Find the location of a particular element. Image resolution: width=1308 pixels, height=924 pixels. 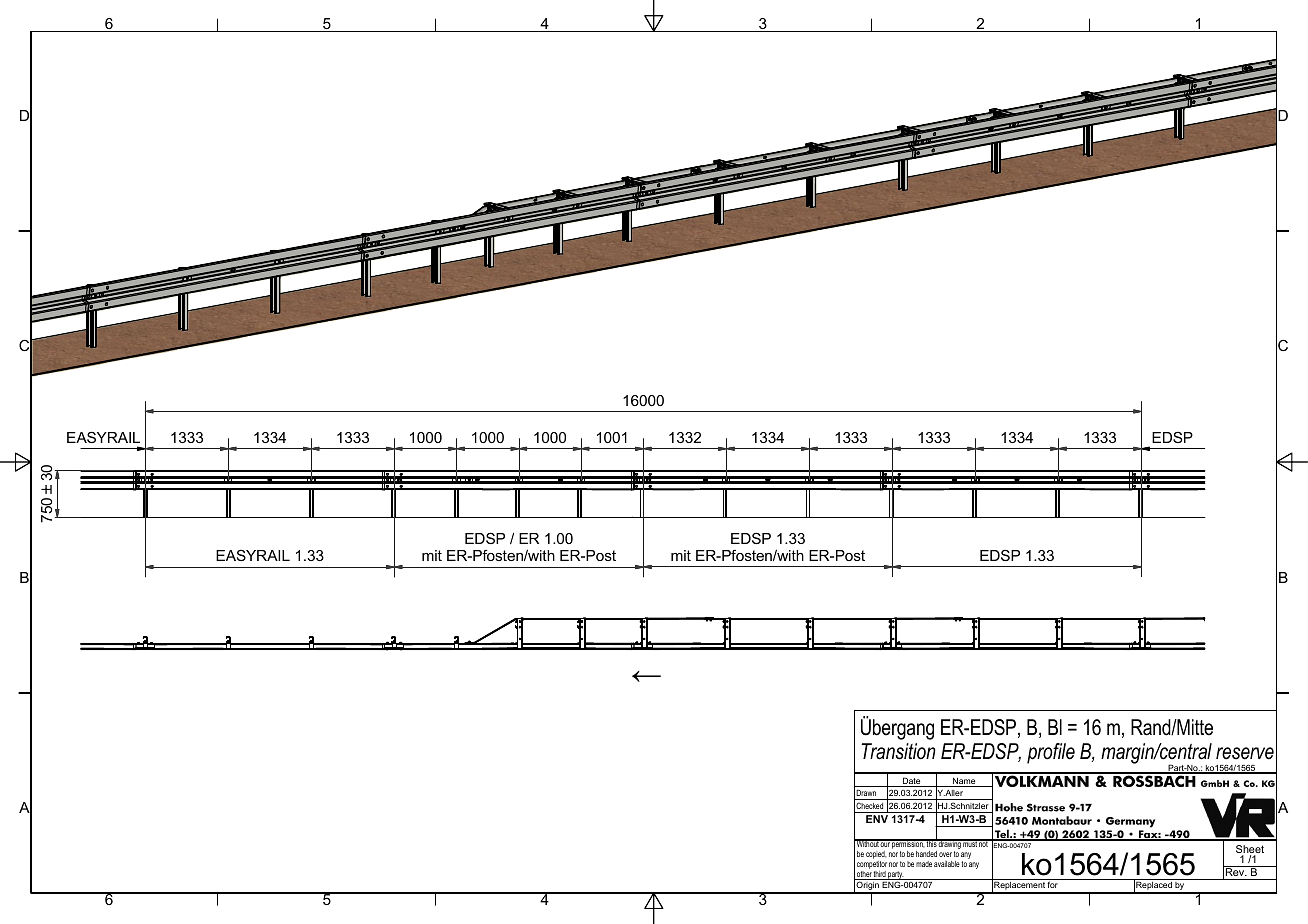

over is located at coordinates (945, 854).
